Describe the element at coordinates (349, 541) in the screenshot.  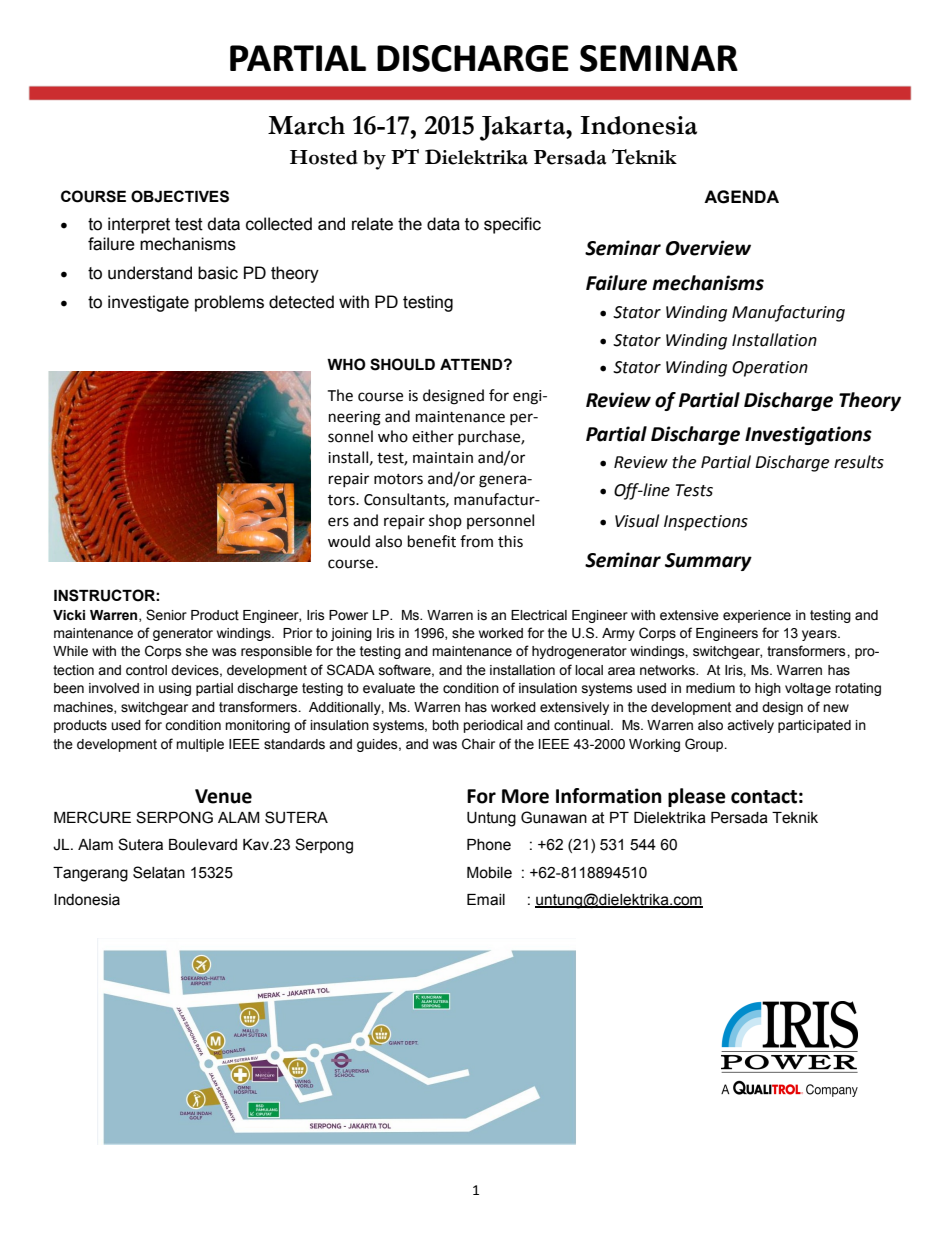
I see `would` at that location.
